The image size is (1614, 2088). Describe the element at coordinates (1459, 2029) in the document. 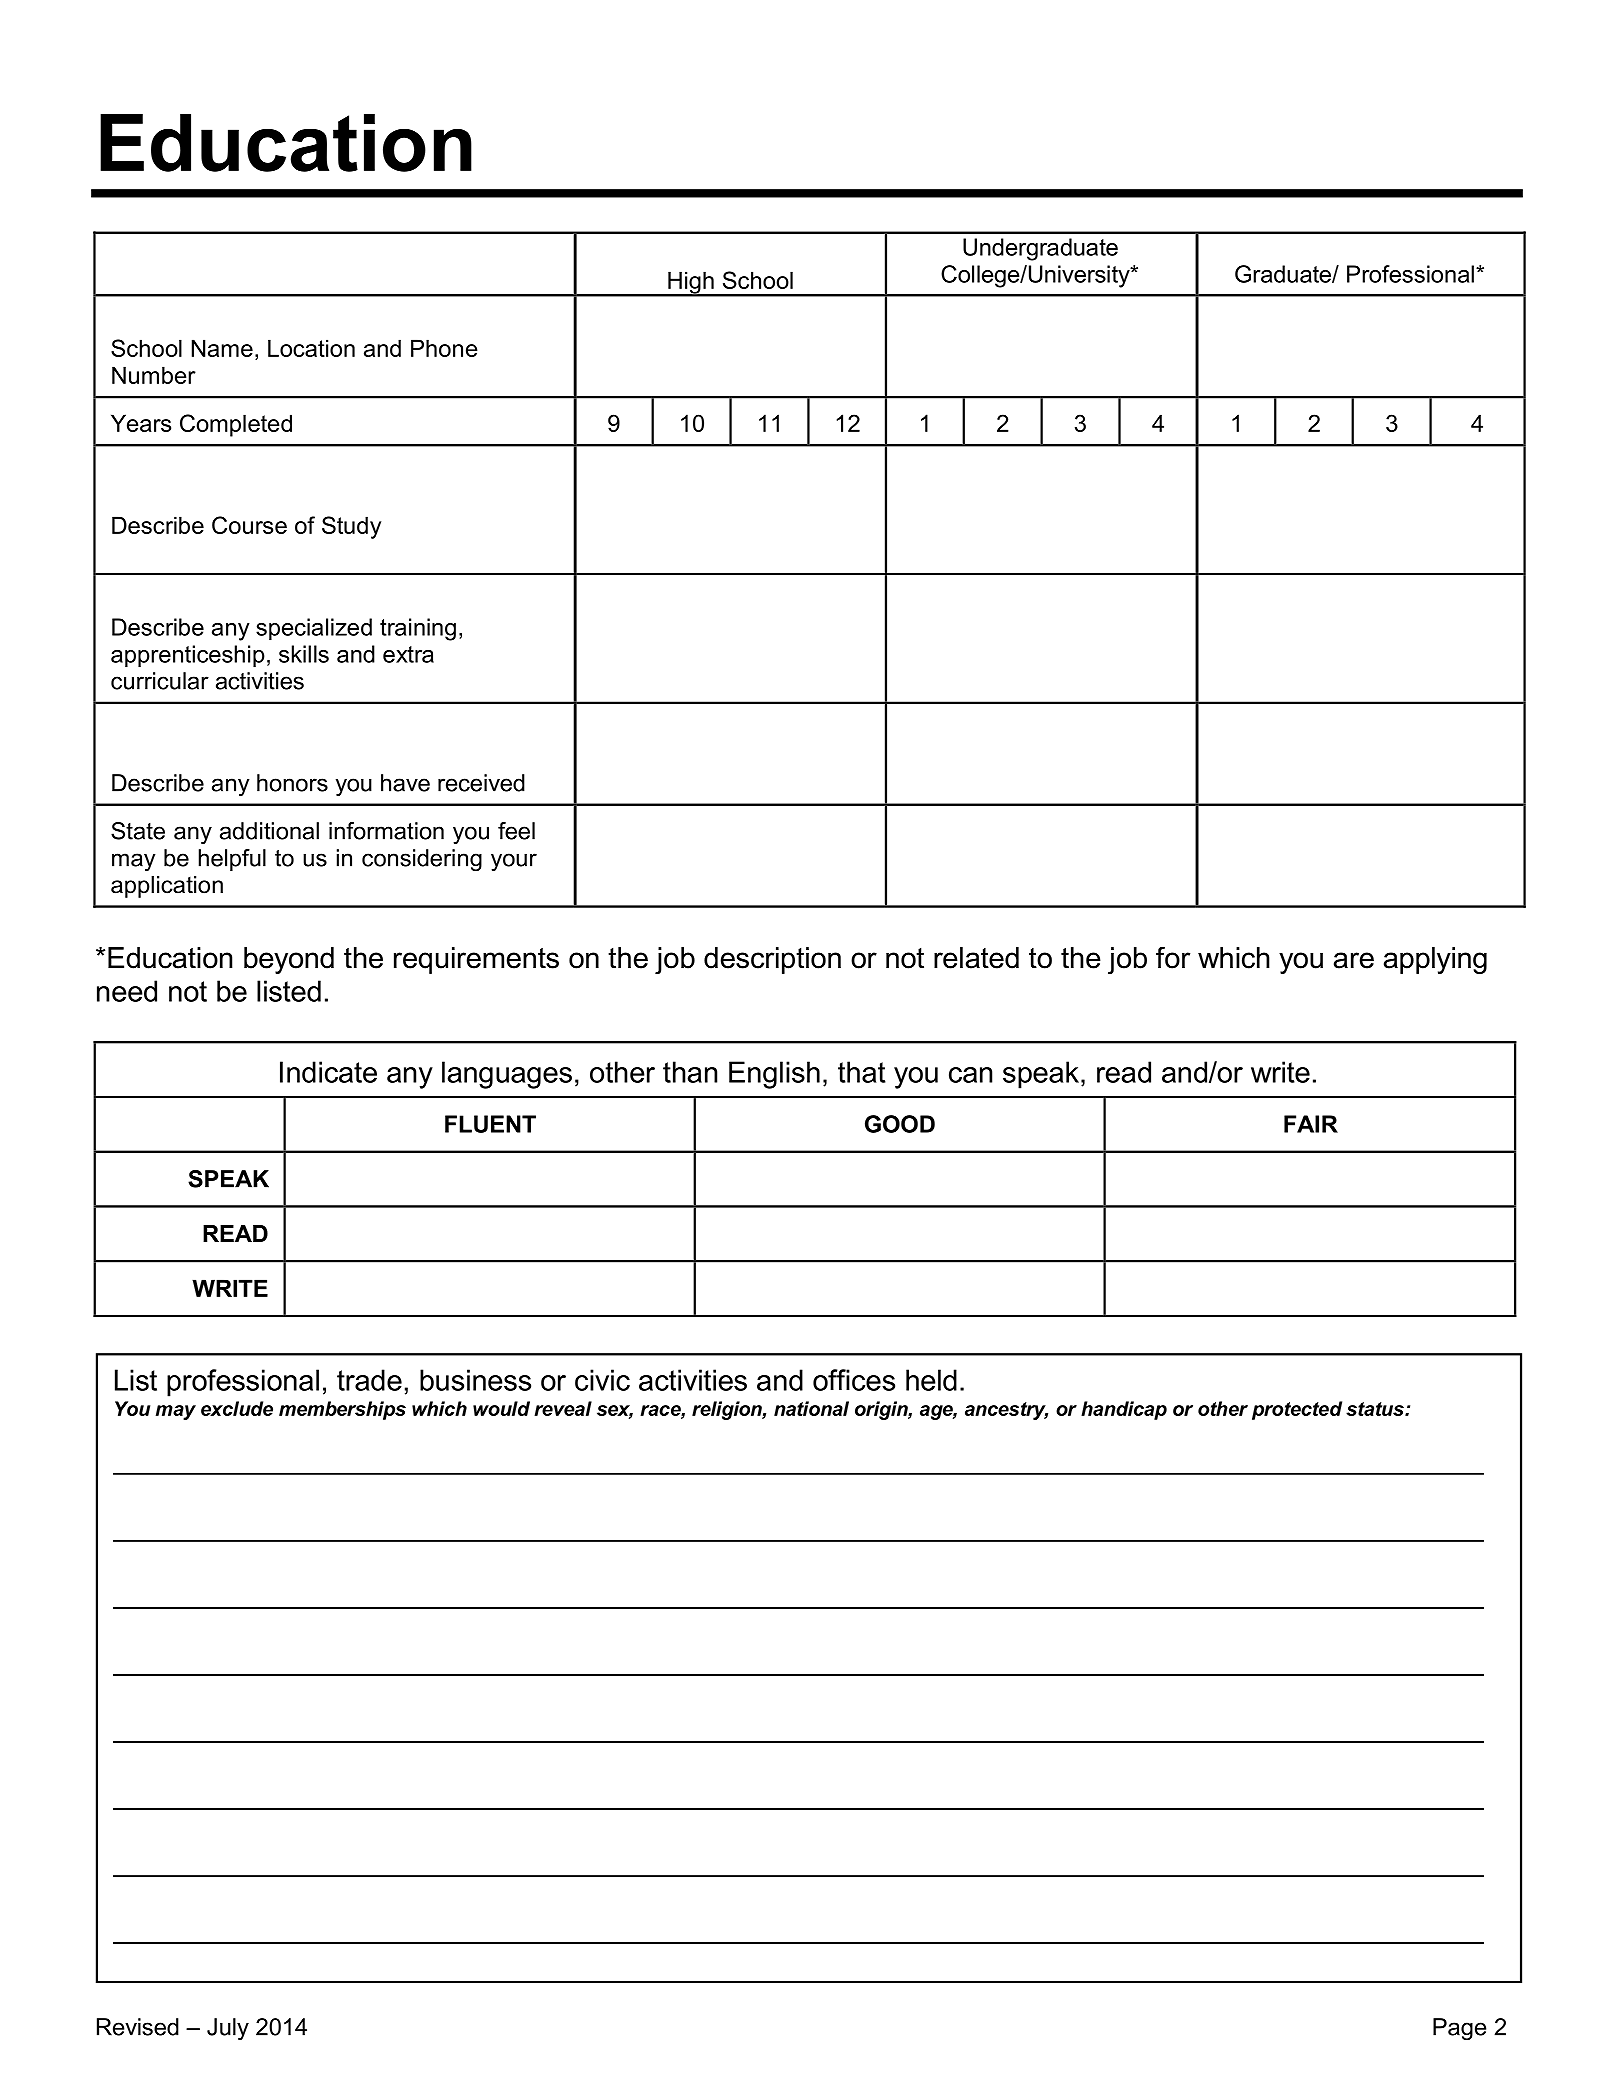

I see `Page` at that location.
